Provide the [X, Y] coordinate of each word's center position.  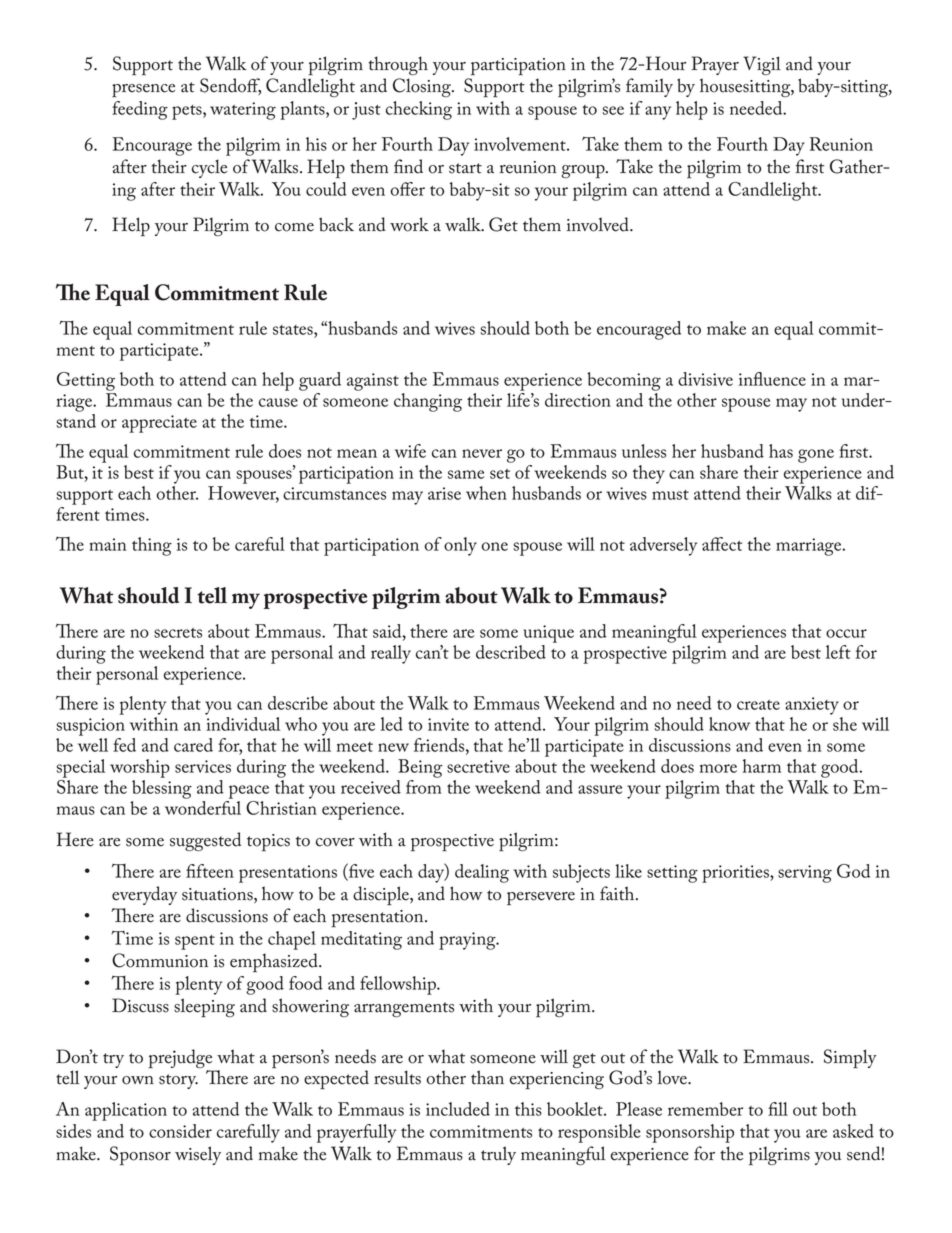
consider [180, 1131]
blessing [162, 789]
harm [762, 766]
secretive [478, 766]
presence [143, 91]
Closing [423, 87]
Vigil [762, 65]
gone [816, 456]
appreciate [159, 424]
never [482, 453]
